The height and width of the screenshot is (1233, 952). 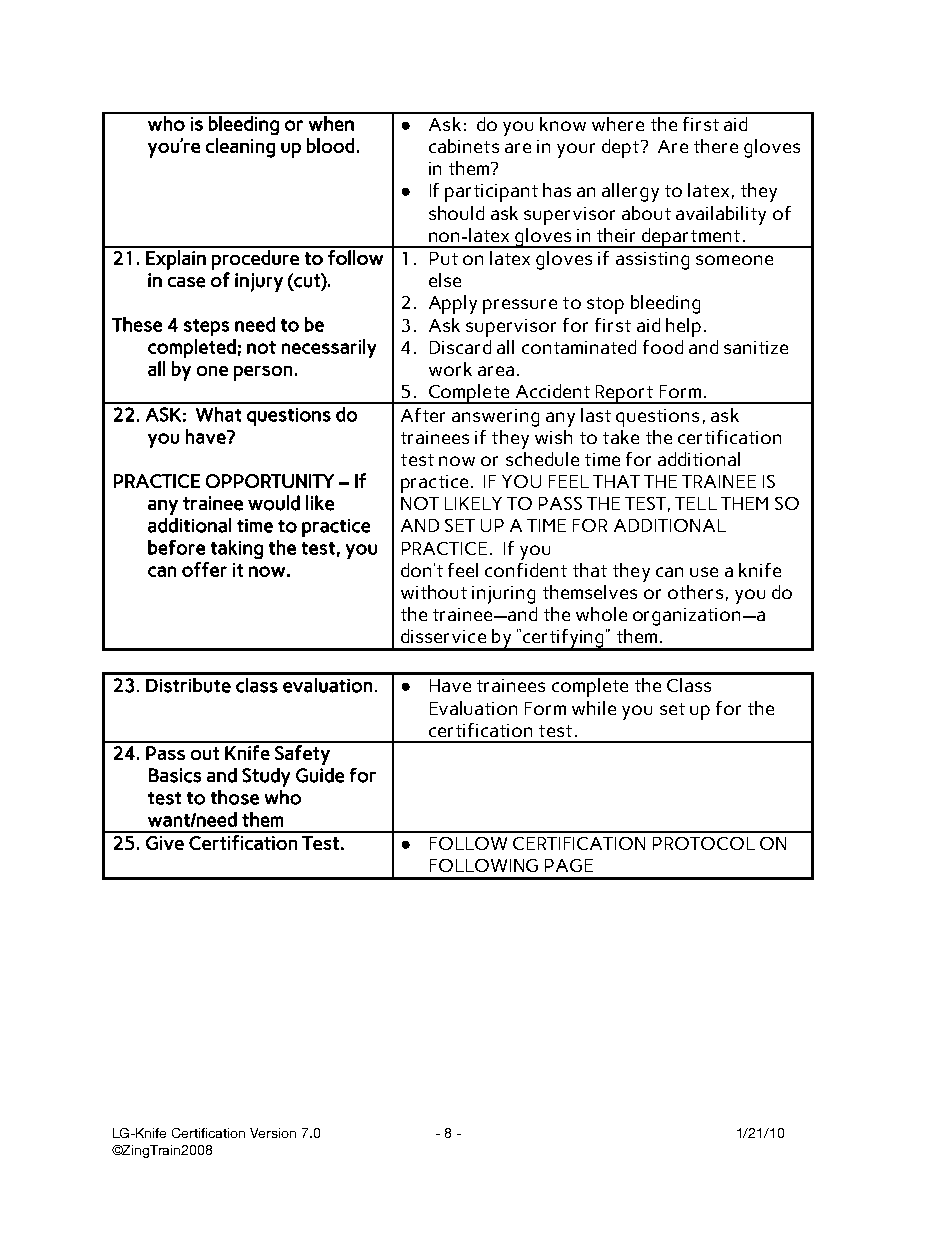 I want to click on cleaning, so click(x=240, y=148).
